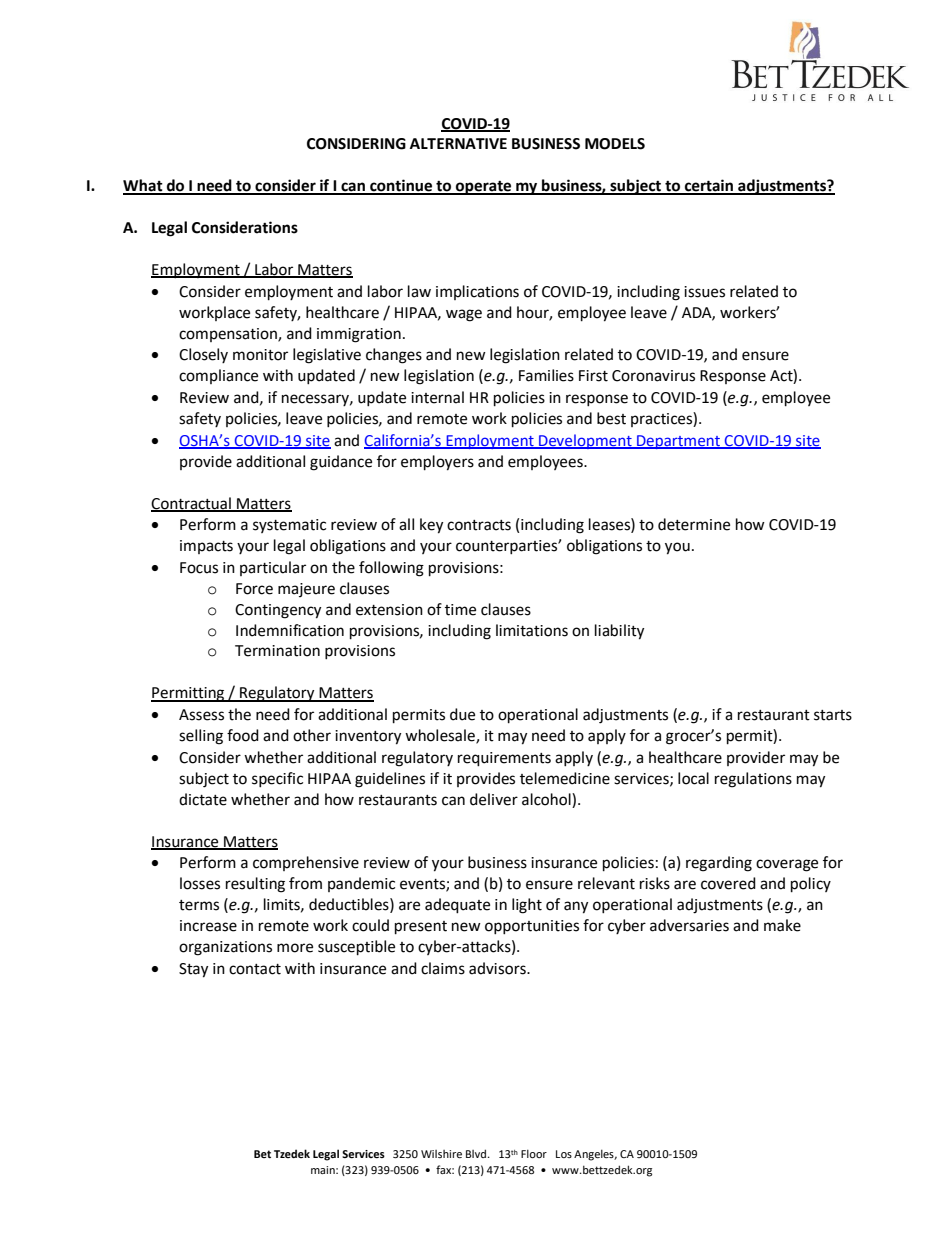 The width and height of the image is (952, 1233). What do you see at coordinates (483, 188) in the image?
I see `operate` at bounding box center [483, 188].
